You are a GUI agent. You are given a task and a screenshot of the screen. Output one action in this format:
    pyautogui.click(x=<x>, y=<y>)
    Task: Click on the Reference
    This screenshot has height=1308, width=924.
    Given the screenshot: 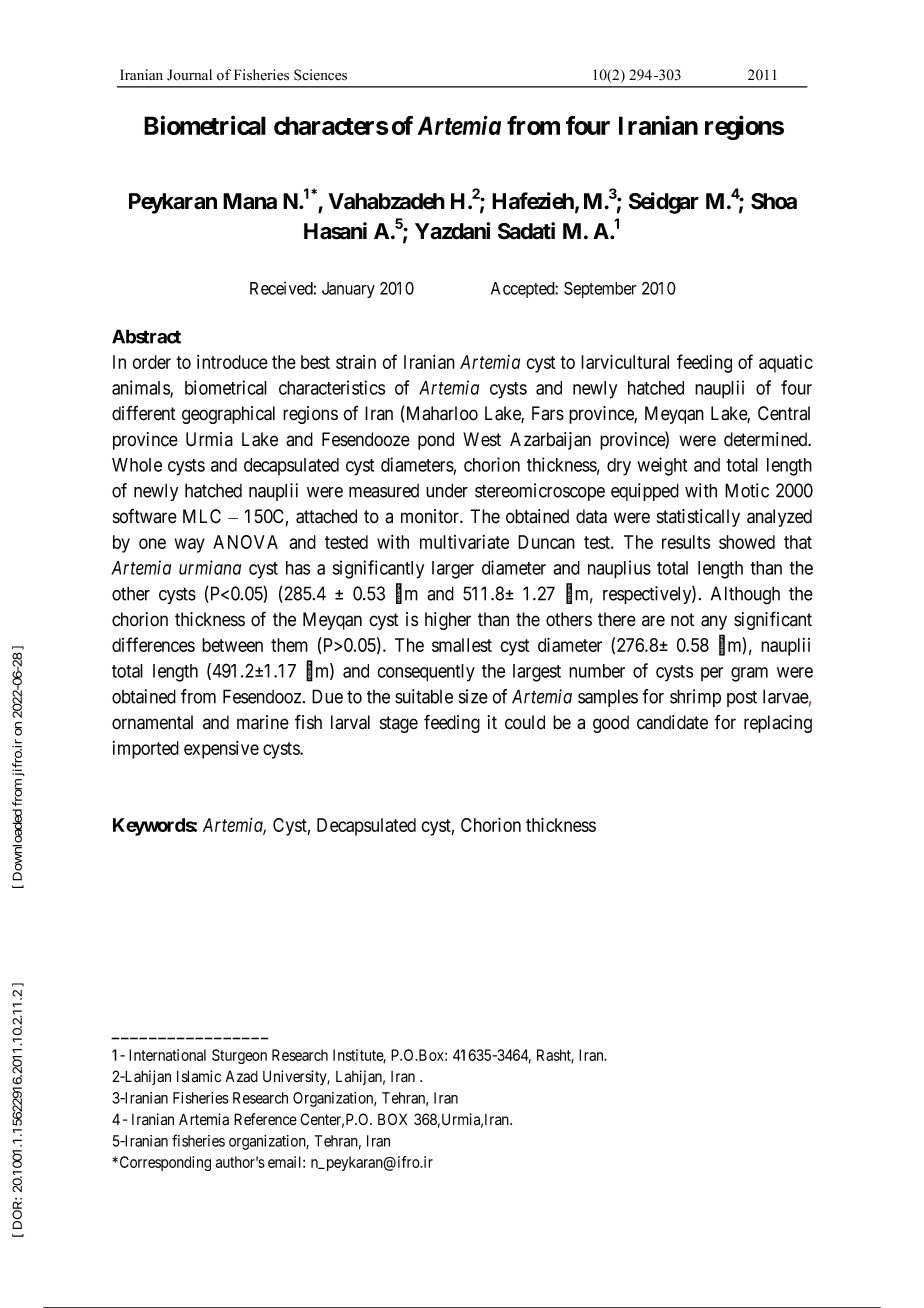 What is the action you would take?
    pyautogui.click(x=265, y=1119)
